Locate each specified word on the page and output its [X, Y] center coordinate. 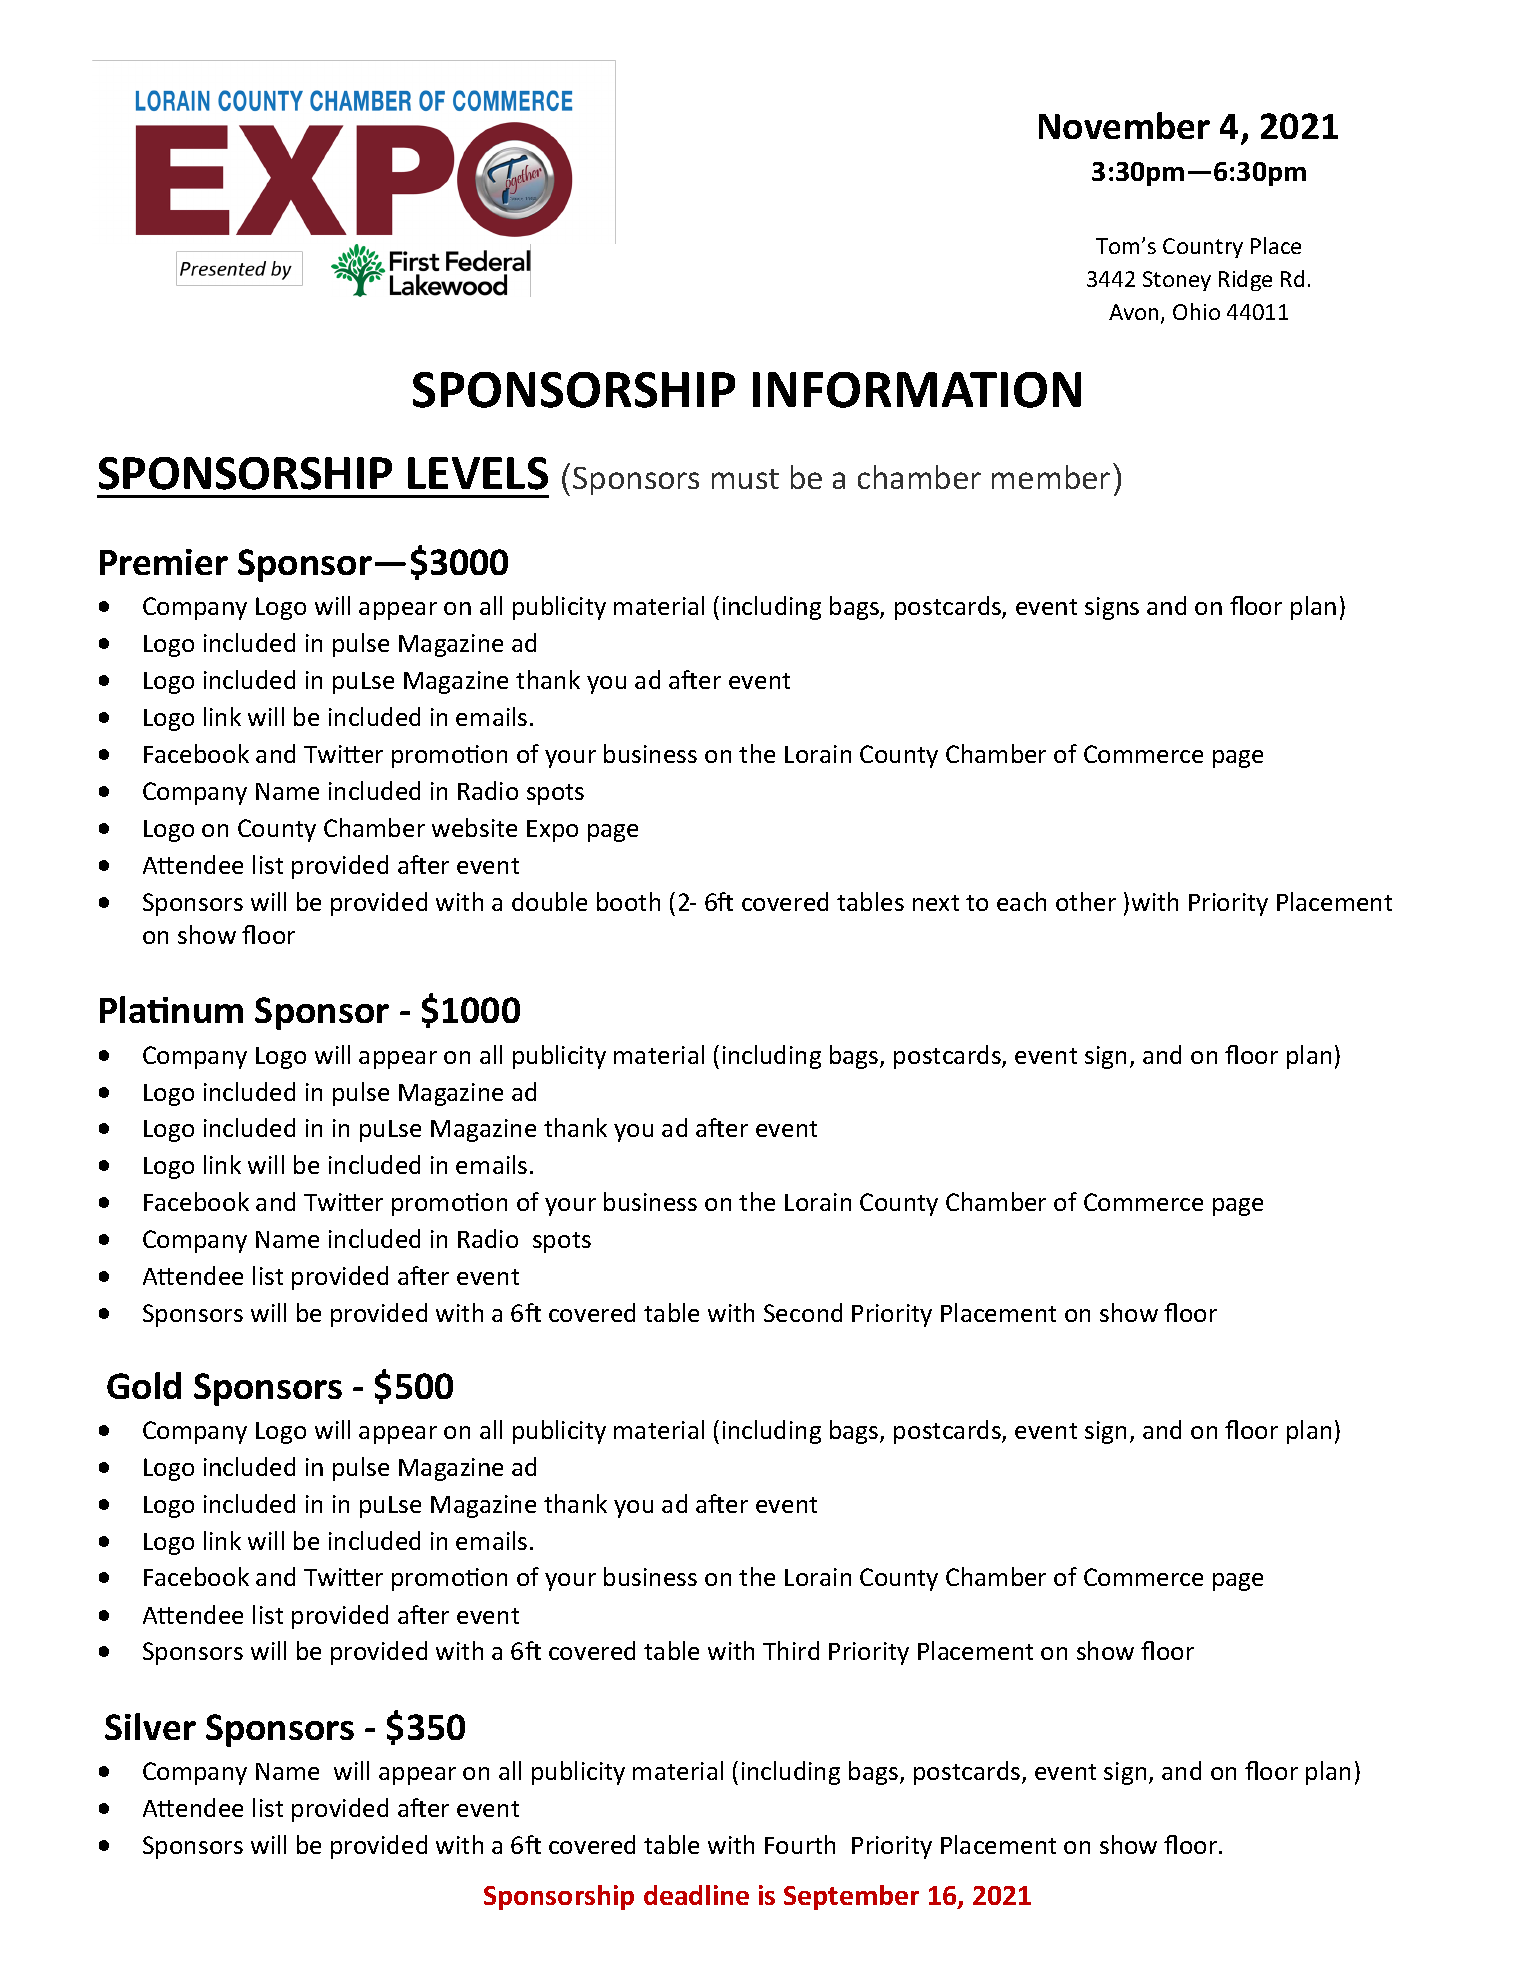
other [1086, 901]
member [1051, 477]
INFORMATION [917, 390]
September [851, 1897]
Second [803, 1312]
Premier [164, 562]
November [1124, 125]
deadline [696, 1895]
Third [791, 1650]
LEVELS [478, 473]
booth [628, 901]
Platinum [171, 1009]
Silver [150, 1726]
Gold [144, 1385]
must [745, 479]
